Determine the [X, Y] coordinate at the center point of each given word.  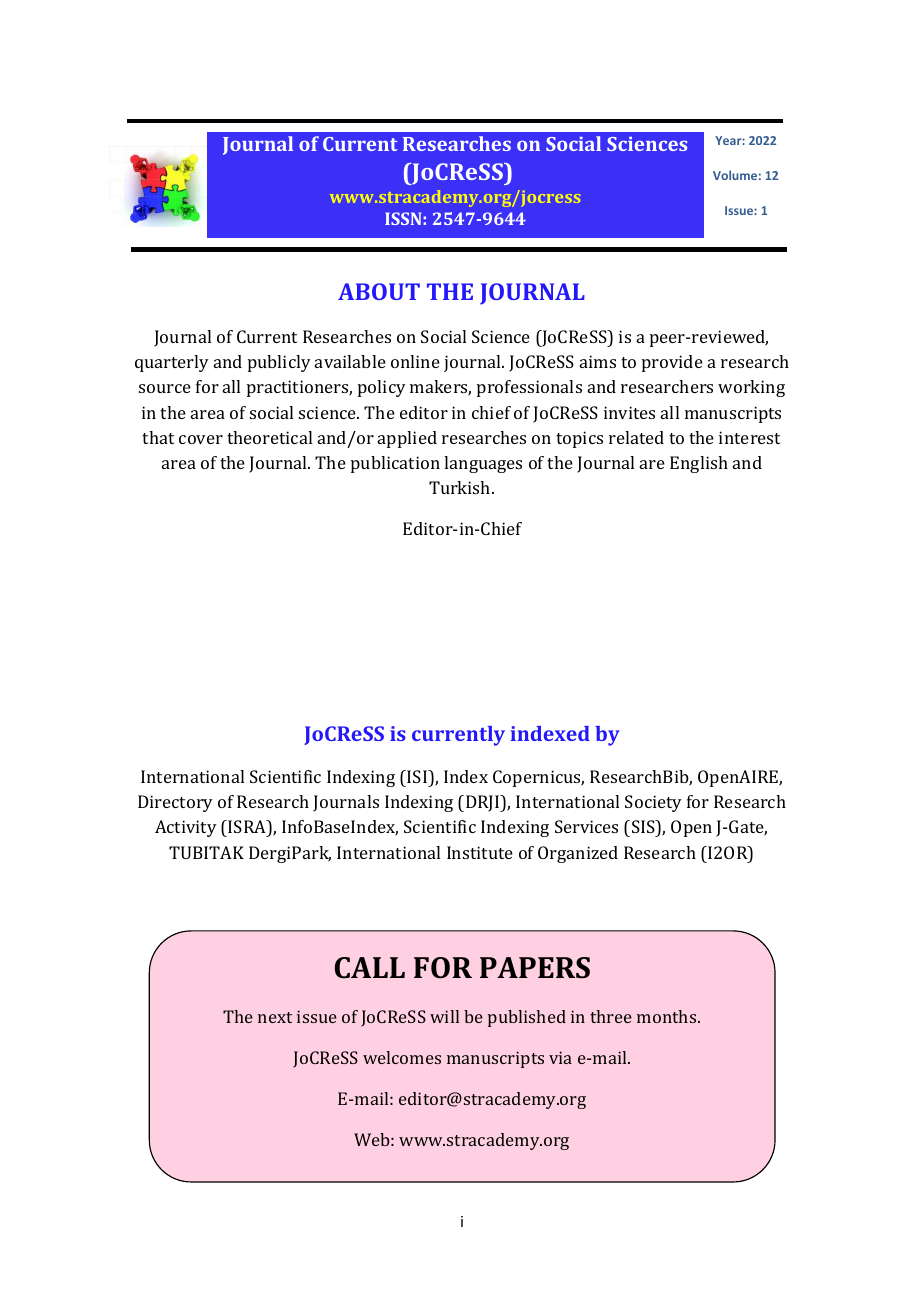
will [444, 1016]
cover [201, 439]
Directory [175, 803]
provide [672, 363]
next [275, 1017]
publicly [279, 363]
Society [653, 803]
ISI [417, 776]
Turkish [461, 487]
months [668, 1016]
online [415, 361]
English [699, 464]
